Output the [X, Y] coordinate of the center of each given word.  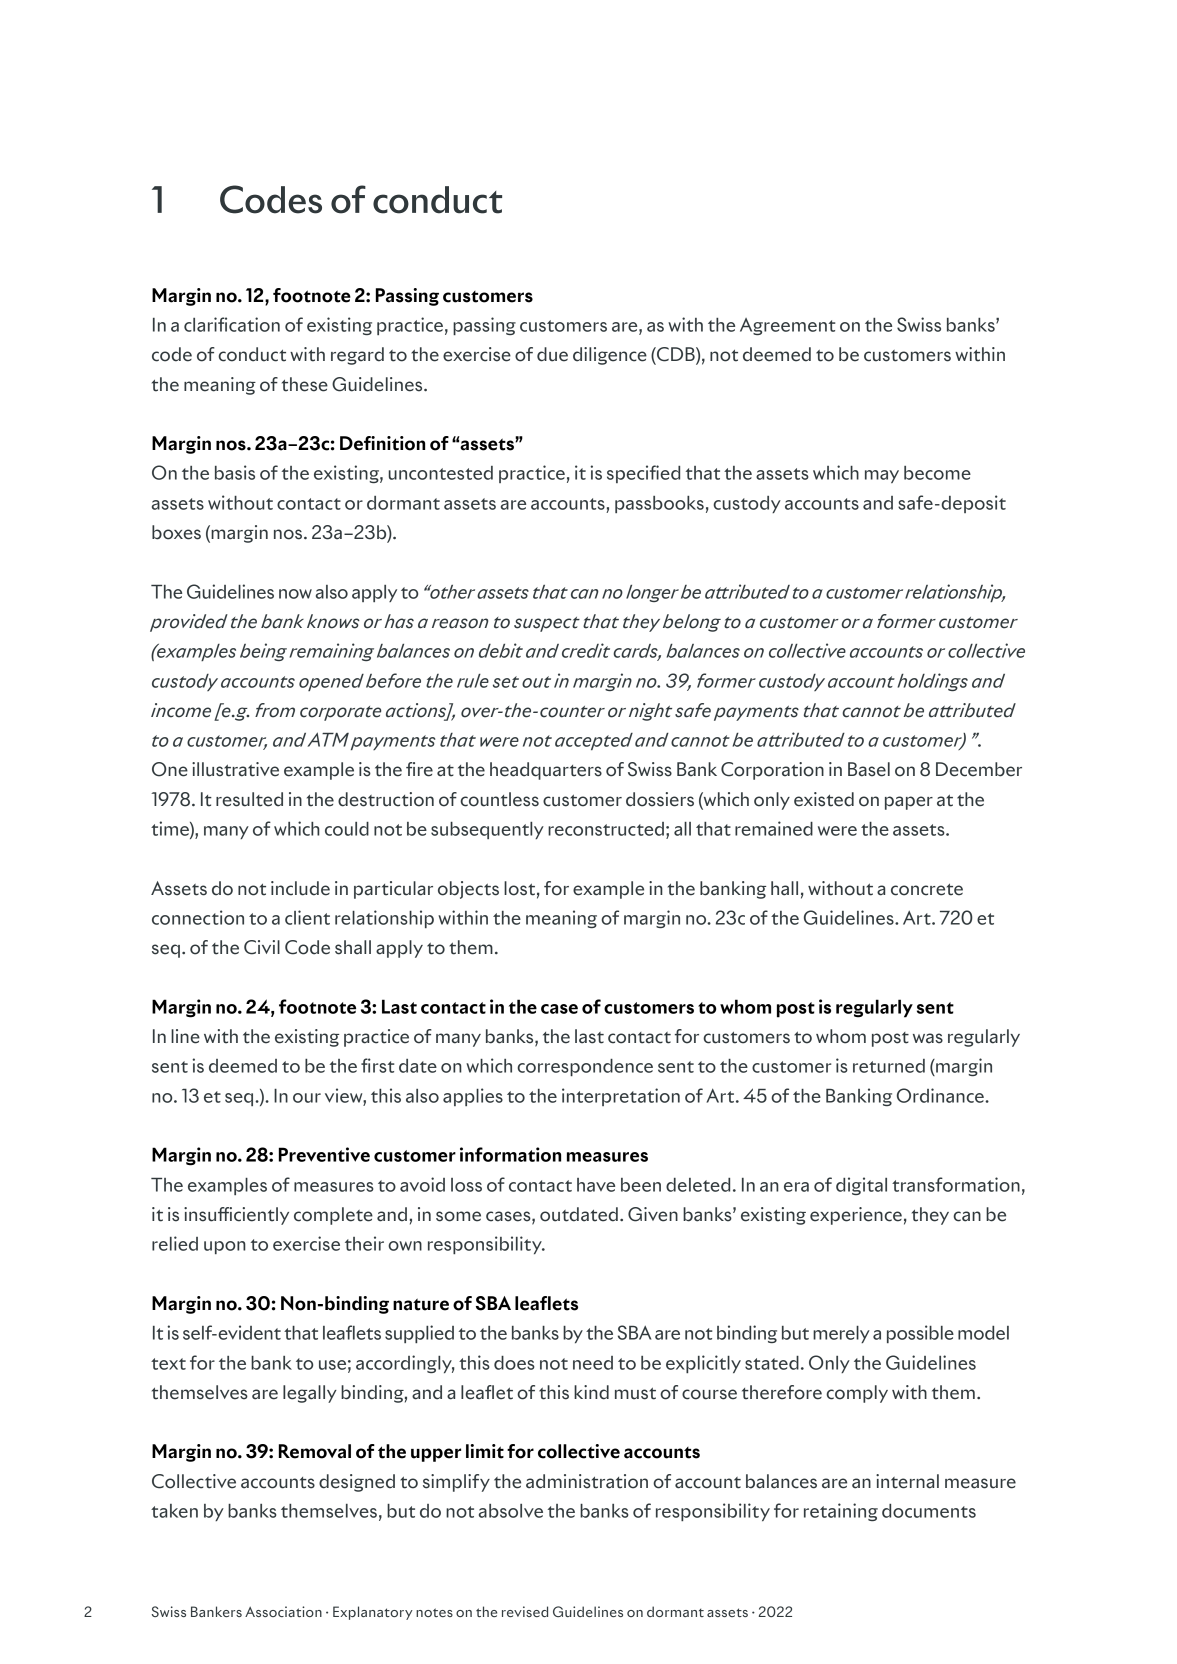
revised [525, 1611]
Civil [262, 947]
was [928, 1038]
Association [283, 1611]
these [305, 384]
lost [519, 888]
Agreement [787, 326]
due [552, 354]
